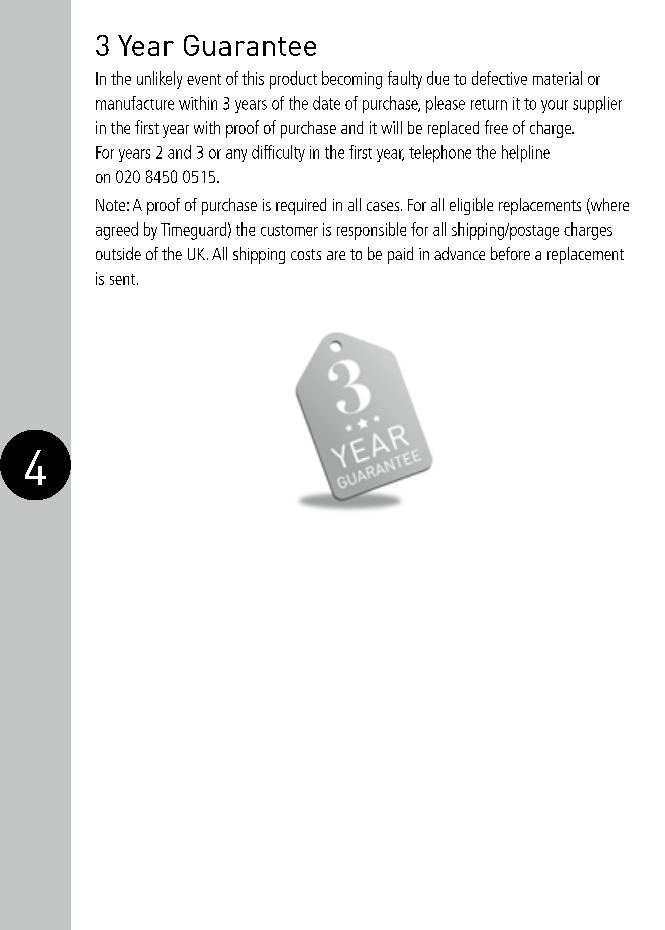 This screenshot has height=930, width=665. I want to click on eligible, so click(471, 206).
